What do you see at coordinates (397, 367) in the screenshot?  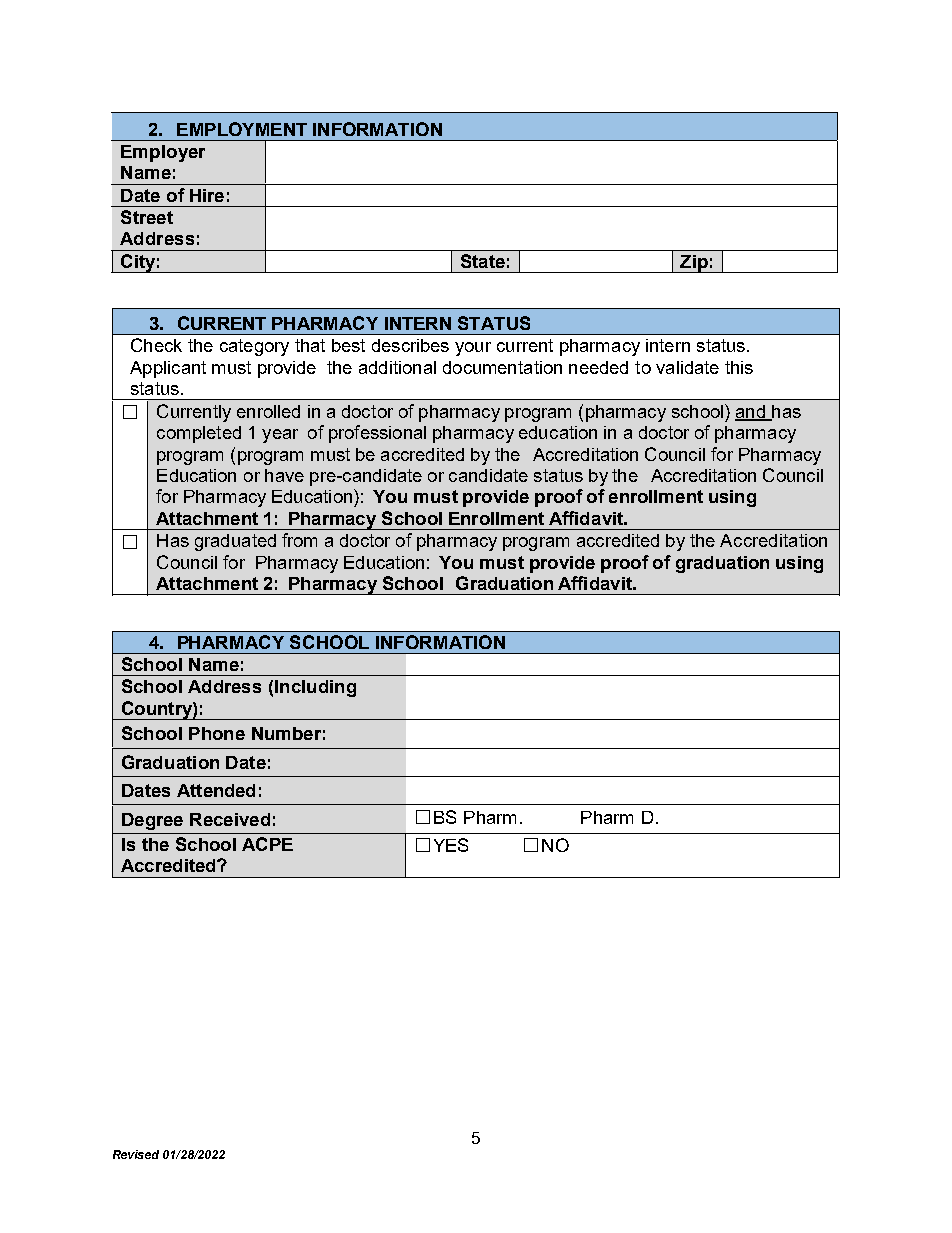 I see `additional` at bounding box center [397, 367].
